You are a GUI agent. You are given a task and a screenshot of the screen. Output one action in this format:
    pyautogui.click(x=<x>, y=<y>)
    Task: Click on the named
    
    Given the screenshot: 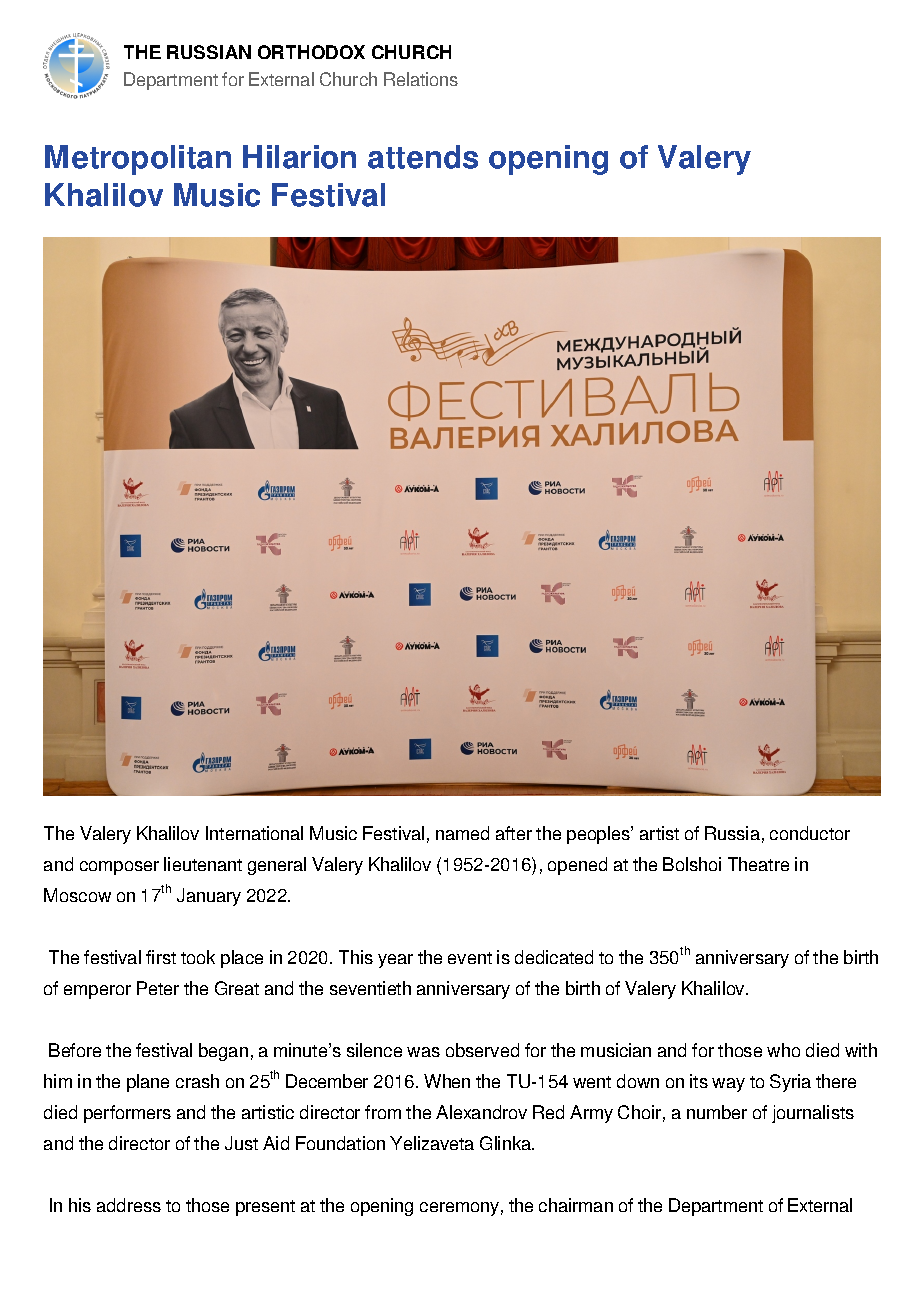 What is the action you would take?
    pyautogui.click(x=462, y=833)
